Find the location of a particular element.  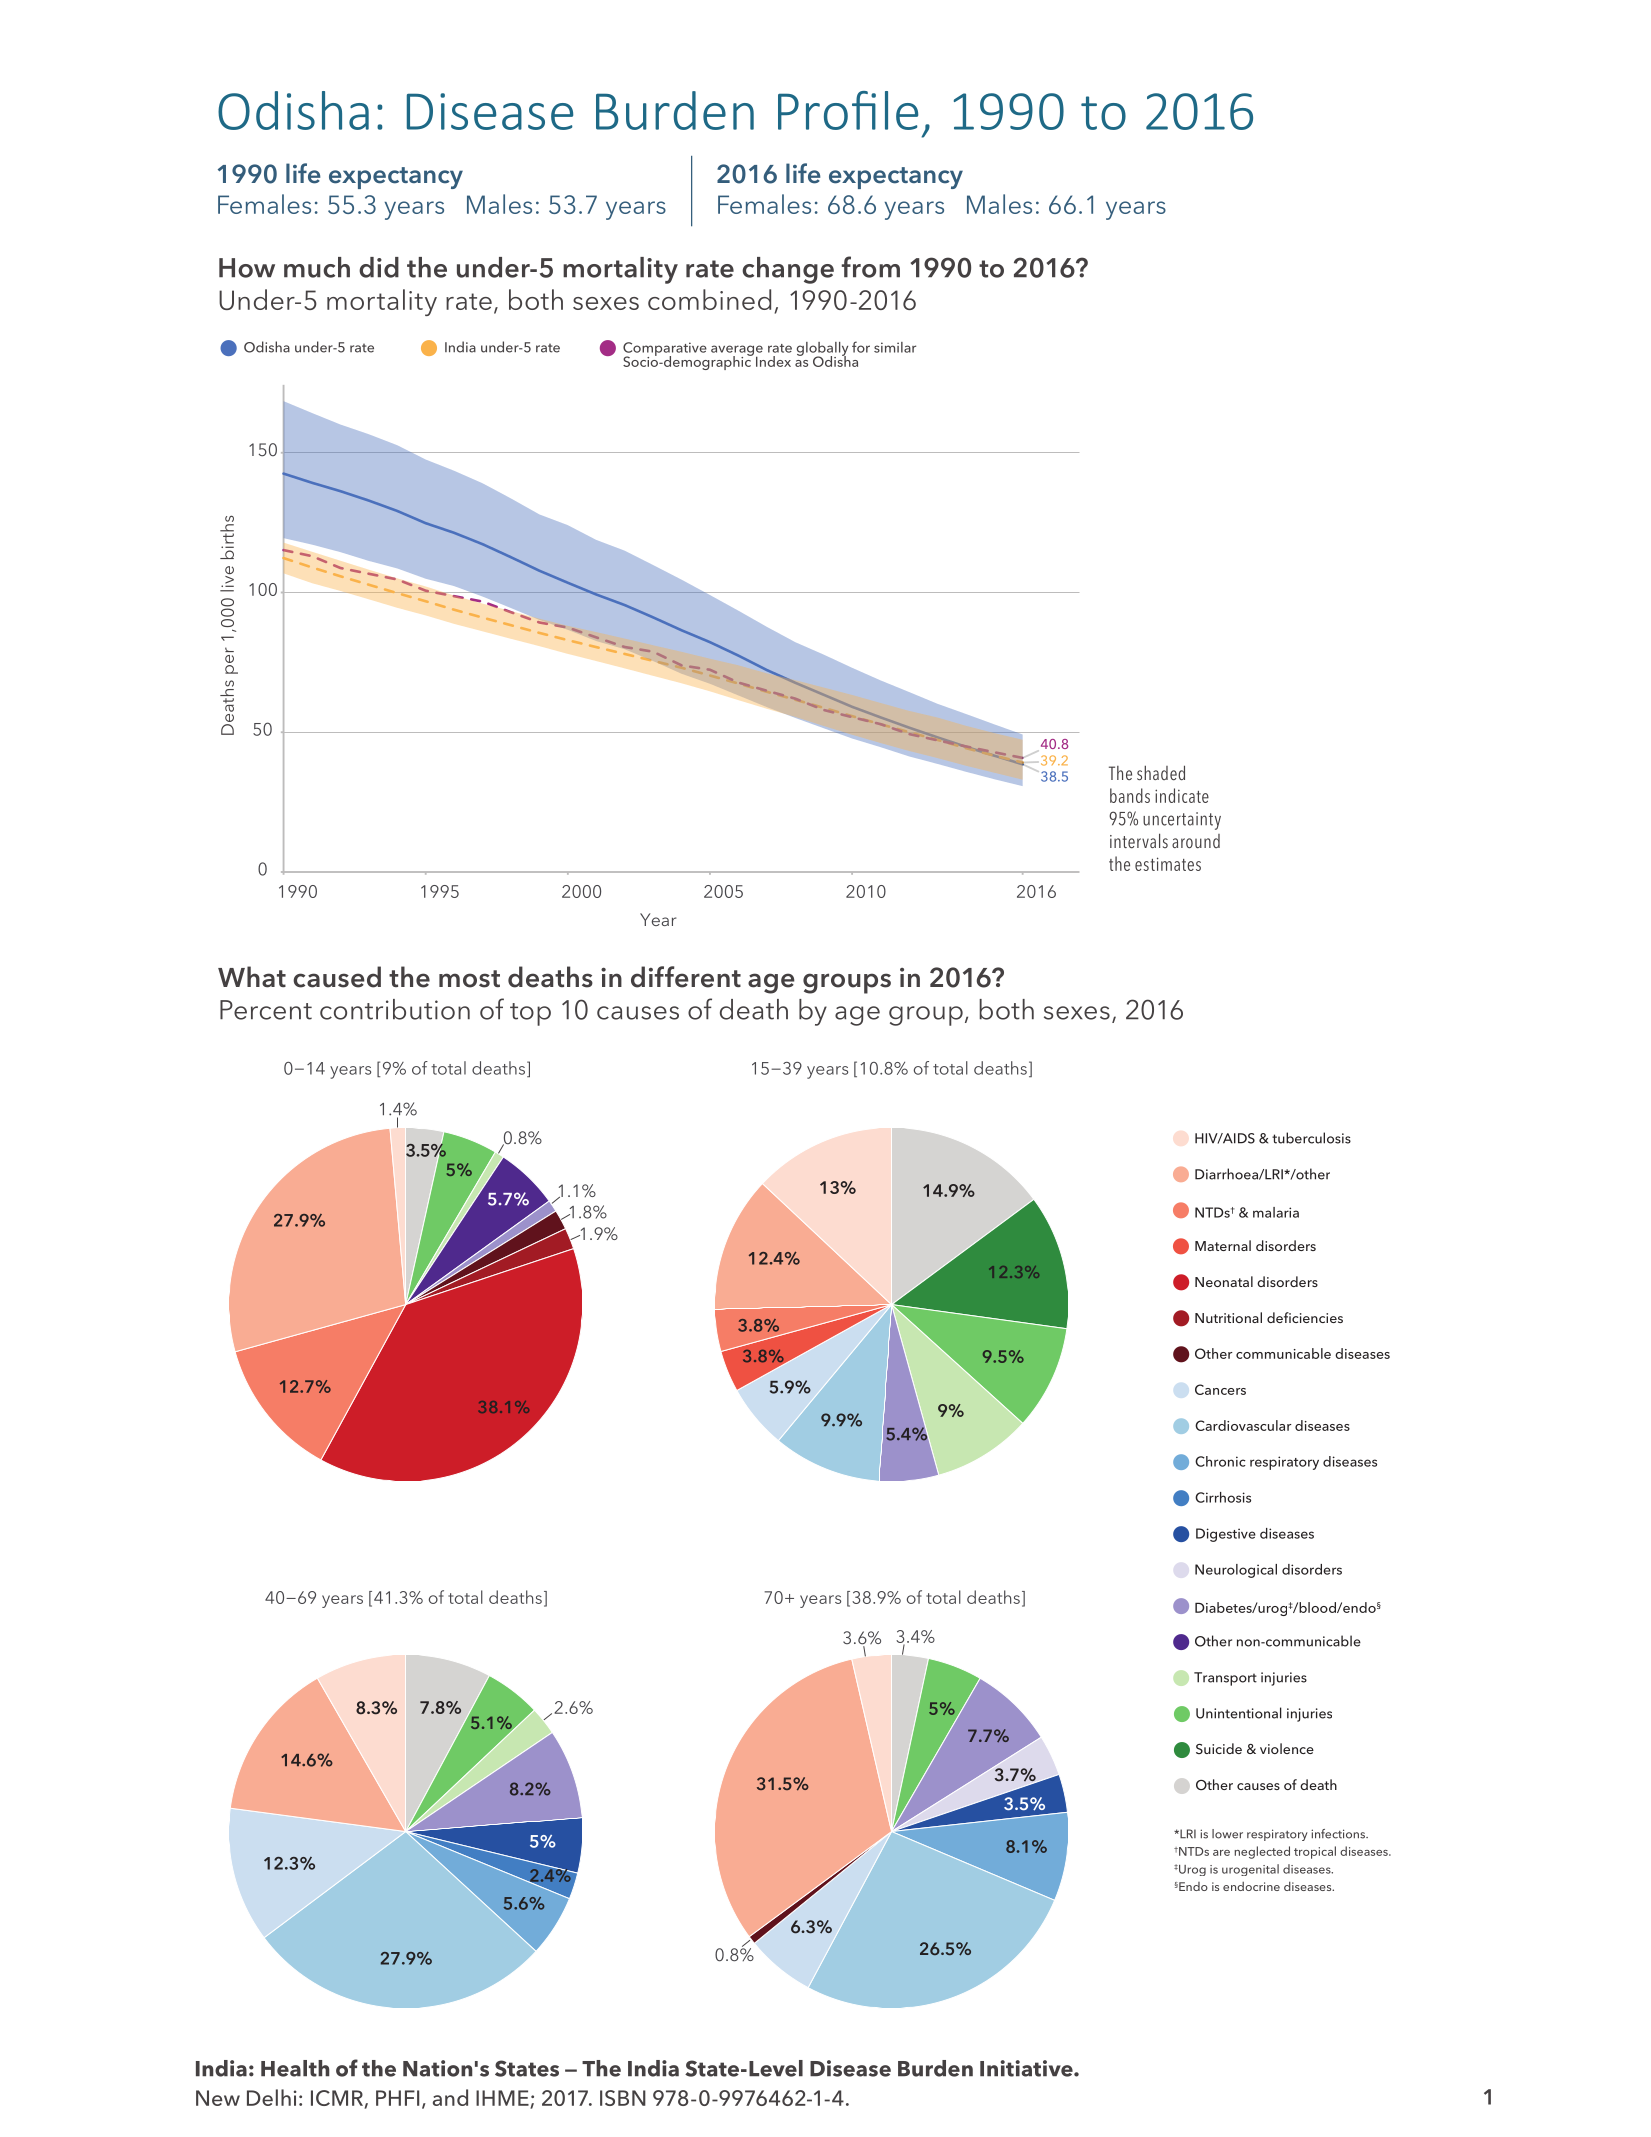

Initiative is located at coordinates (1027, 2068).
